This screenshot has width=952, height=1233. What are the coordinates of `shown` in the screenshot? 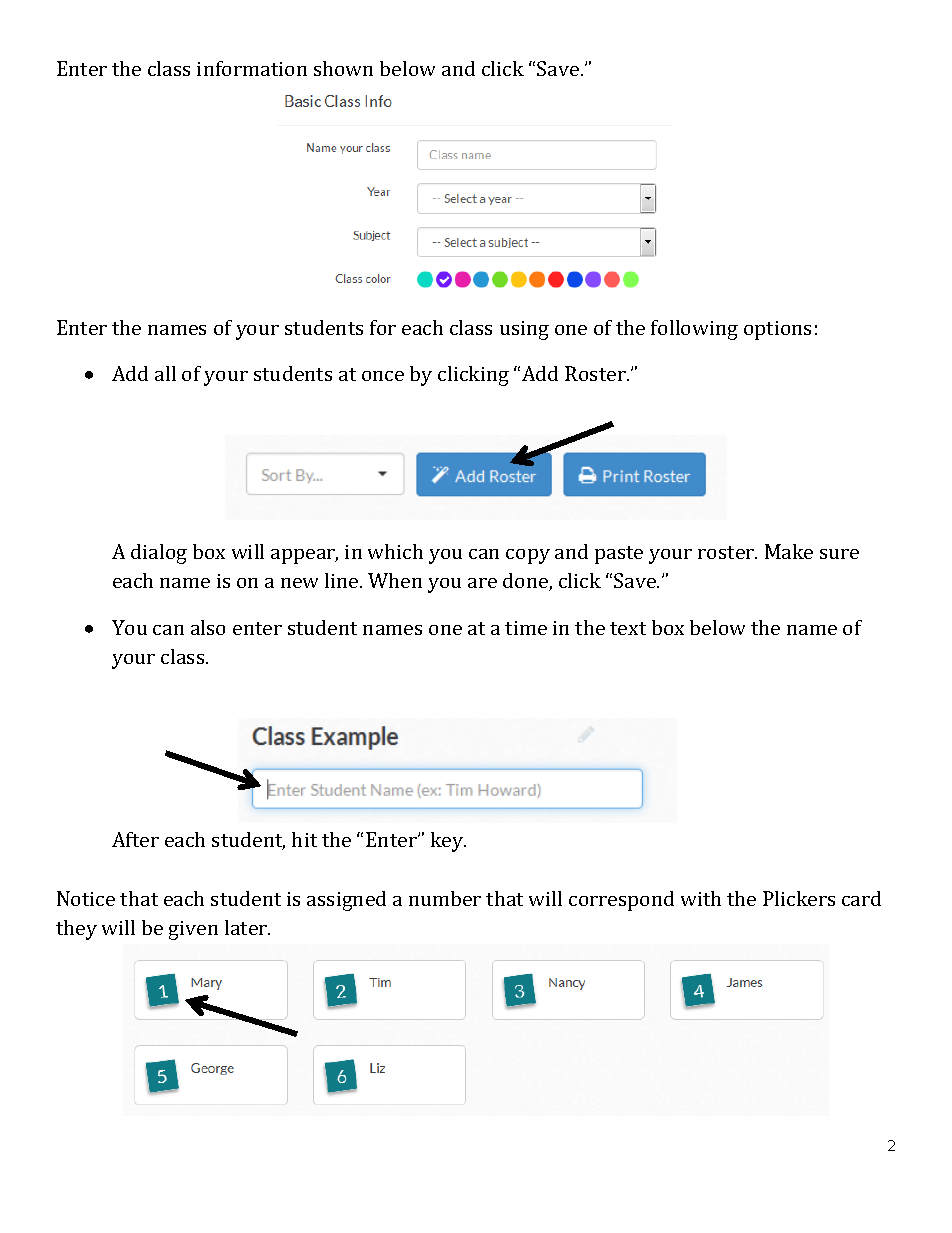 It's located at (343, 68).
